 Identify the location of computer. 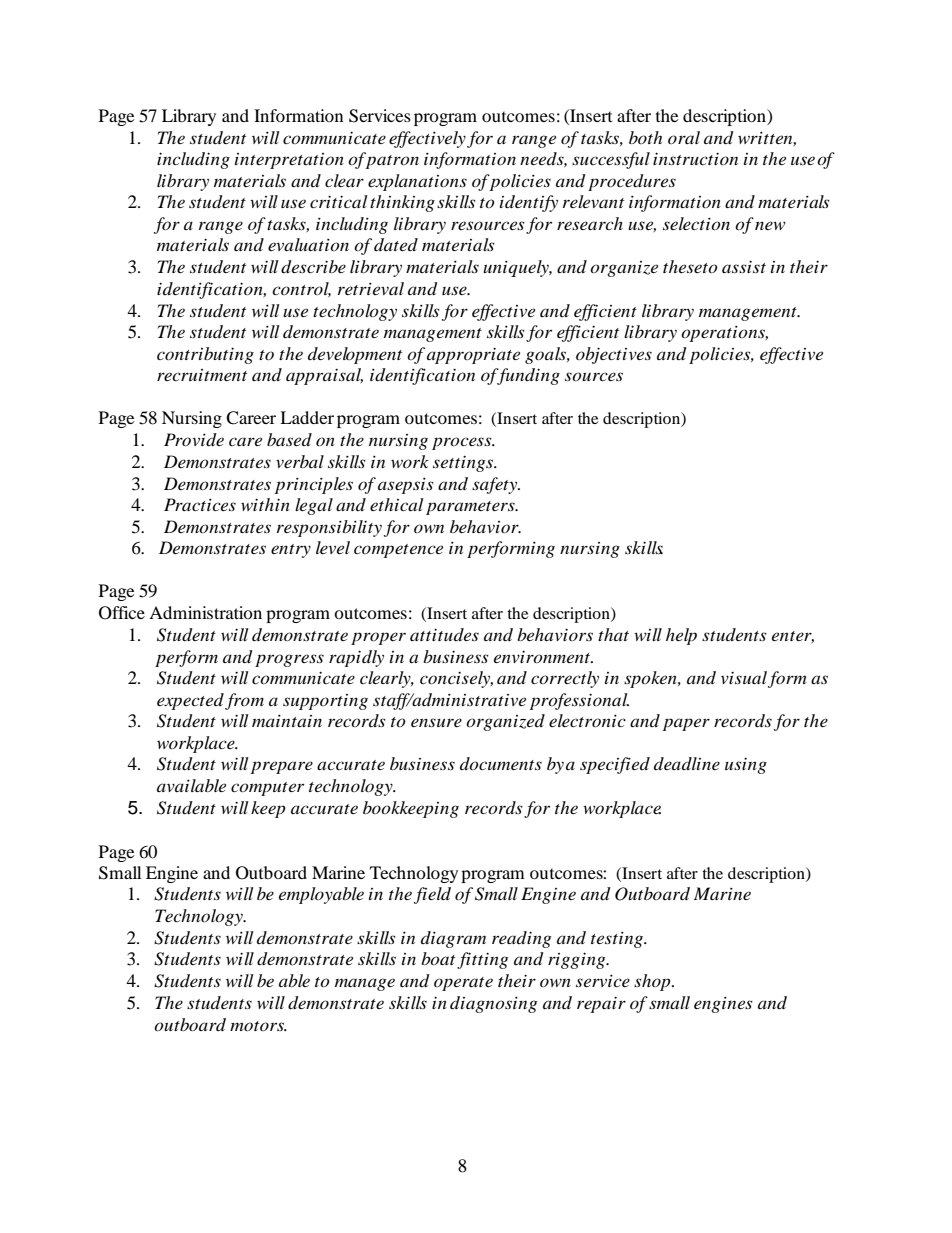
(267, 789).
